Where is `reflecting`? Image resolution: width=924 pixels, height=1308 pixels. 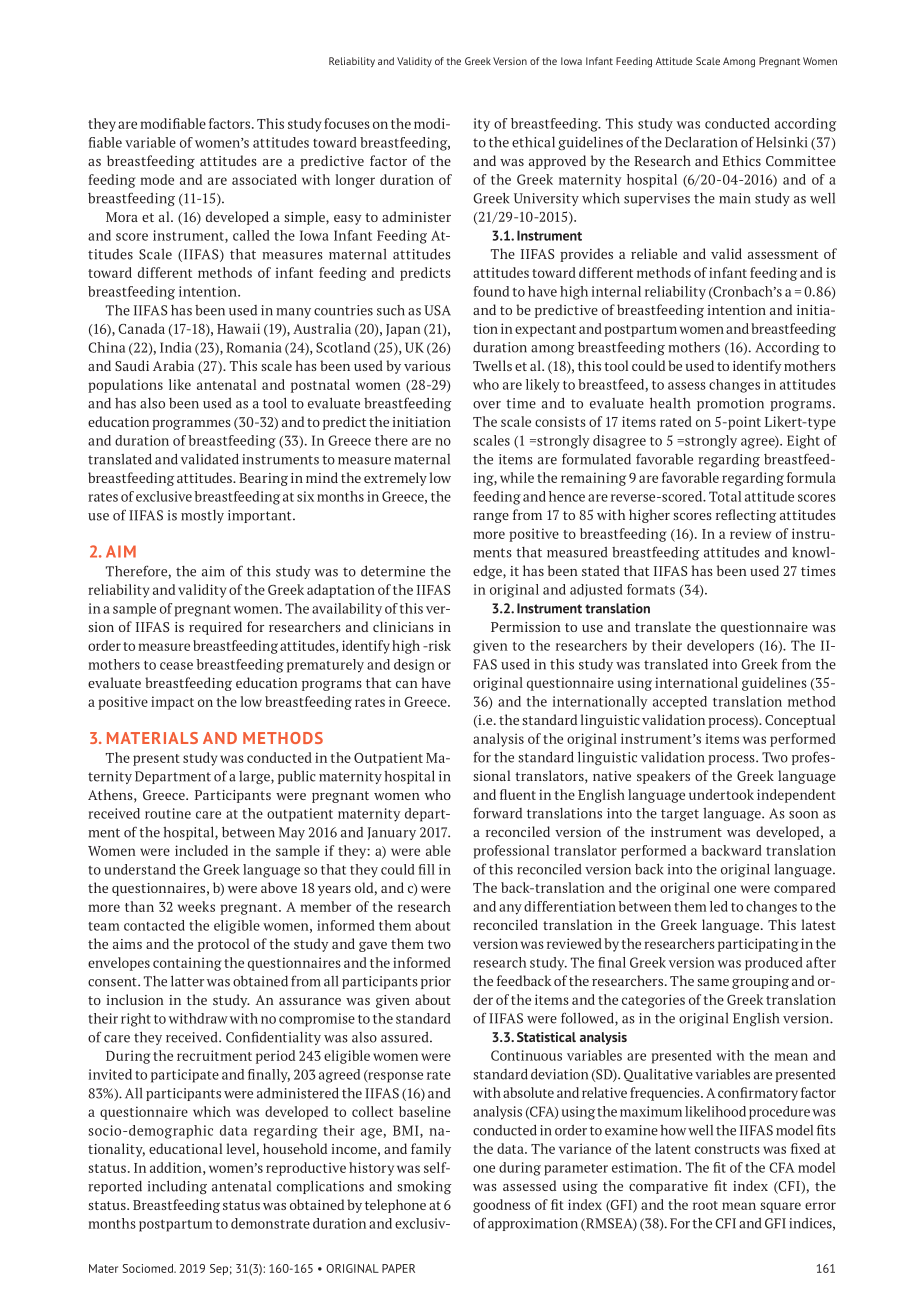 reflecting is located at coordinates (746, 516).
